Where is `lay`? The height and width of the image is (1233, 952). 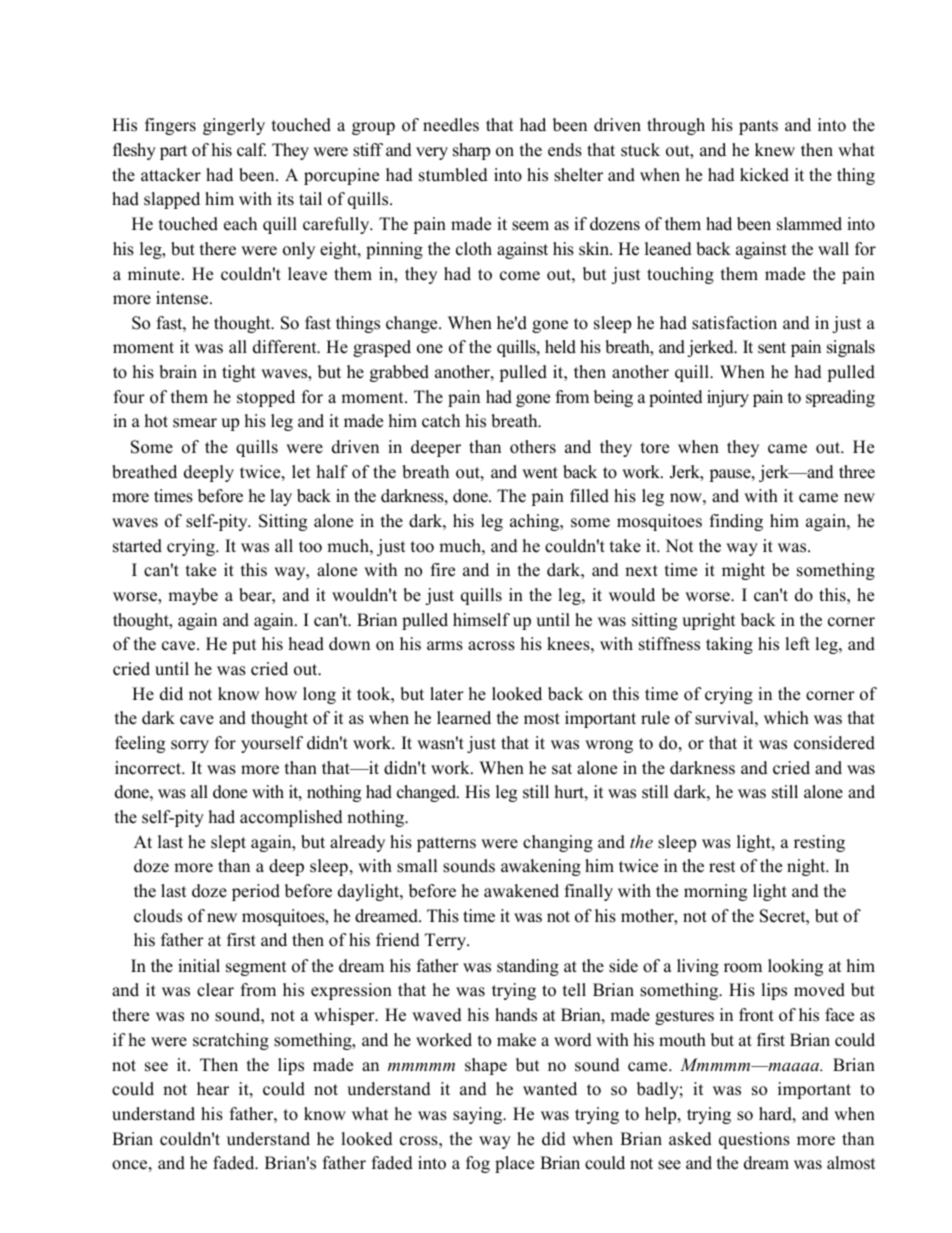
lay is located at coordinates (281, 497).
